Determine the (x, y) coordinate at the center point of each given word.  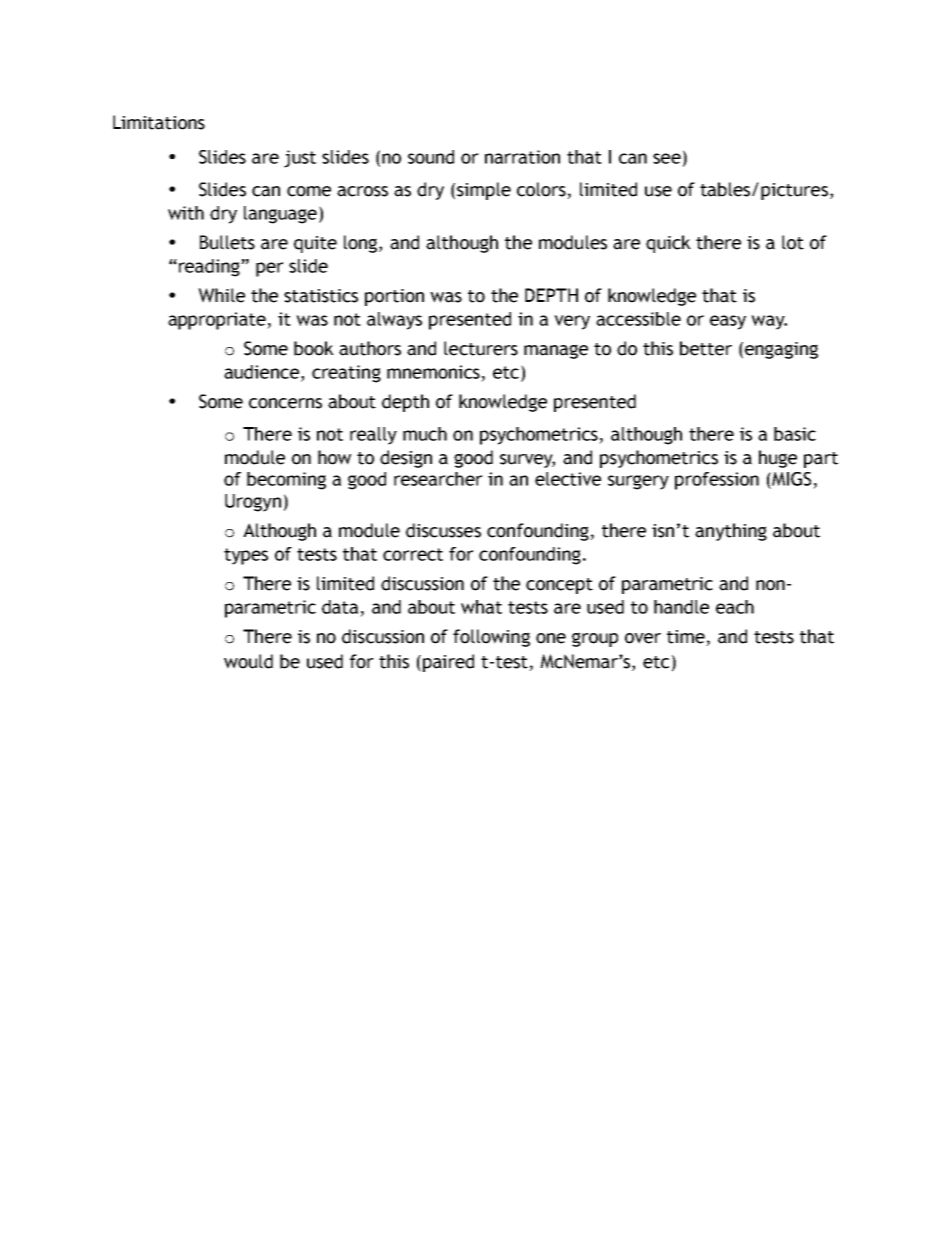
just (300, 159)
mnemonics (433, 372)
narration (522, 157)
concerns (285, 403)
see (667, 158)
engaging (781, 350)
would (248, 661)
